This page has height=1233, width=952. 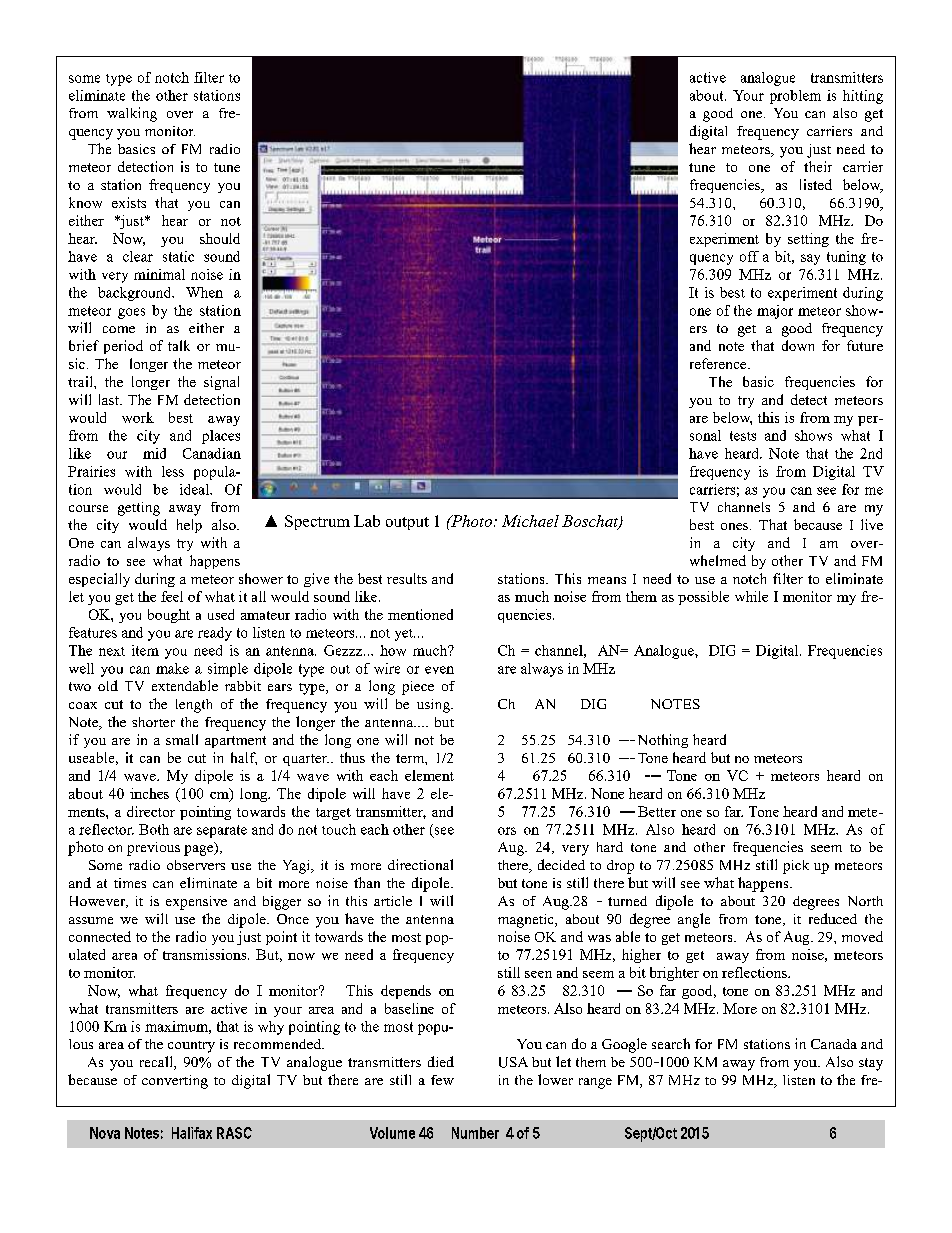 I want to click on converting, so click(x=175, y=1082).
